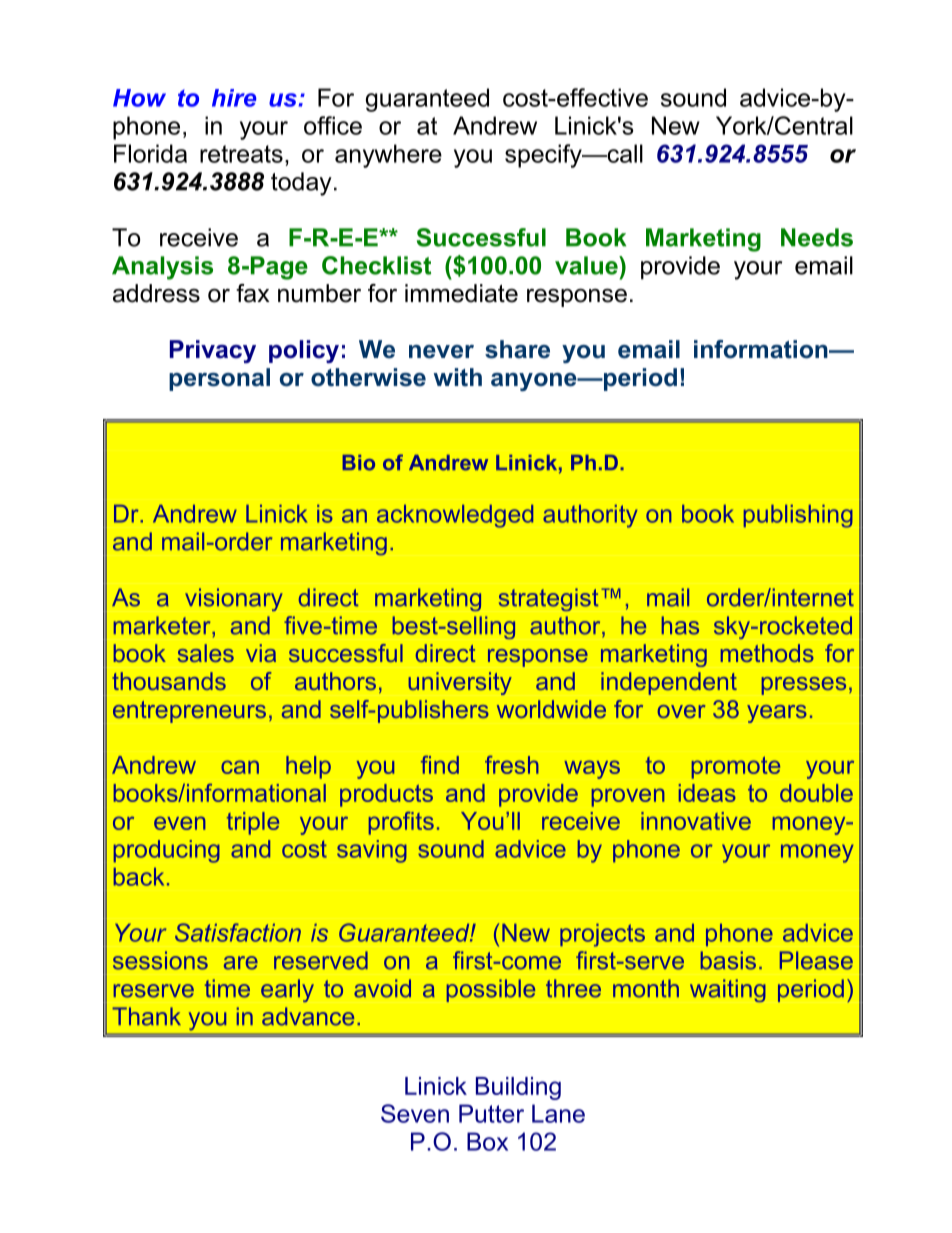 The height and width of the document is (1233, 952). Describe the element at coordinates (234, 599) in the document. I see `visionary` at that location.
